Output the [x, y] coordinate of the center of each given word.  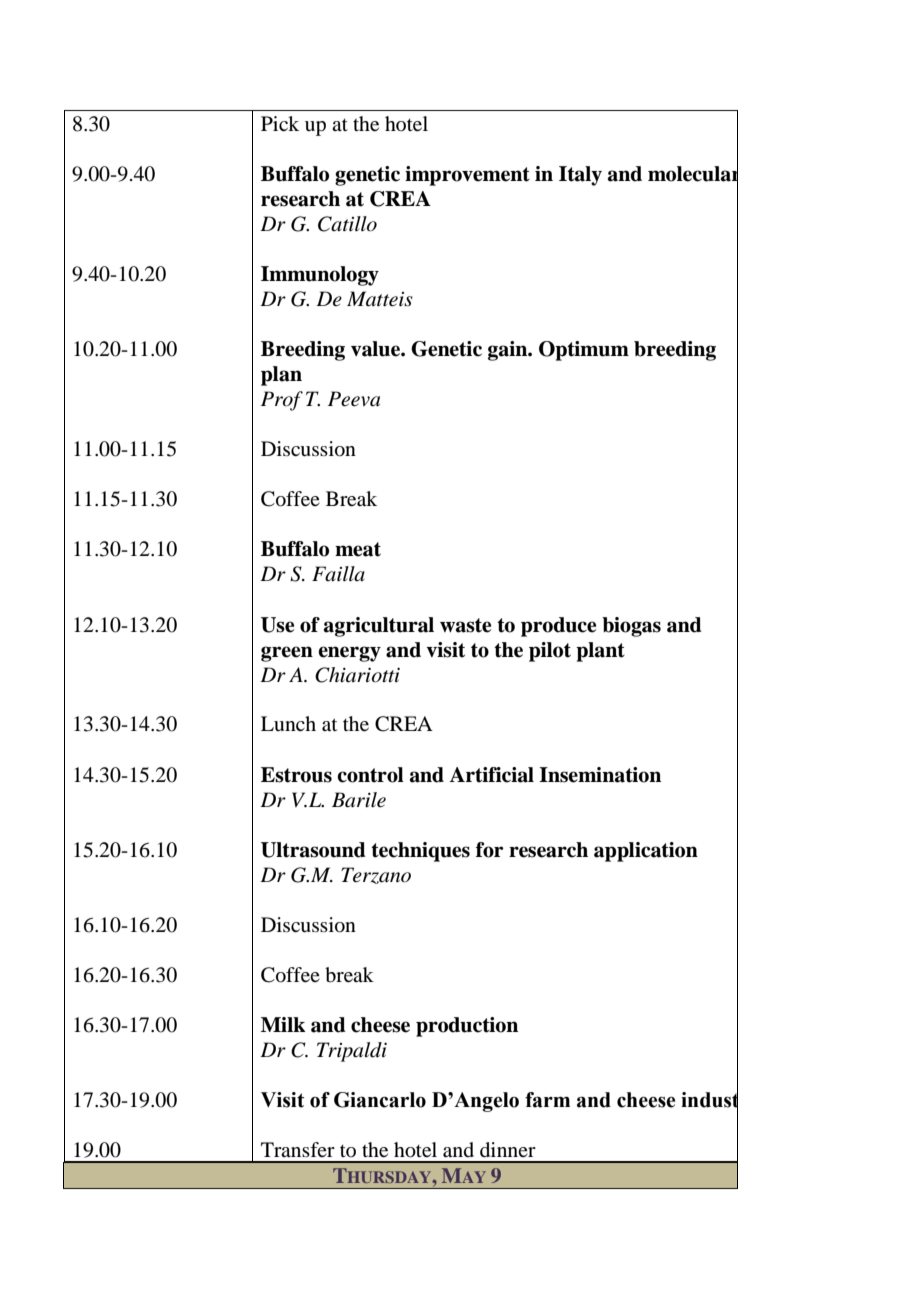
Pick [280, 123]
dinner [508, 1150]
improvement [467, 176]
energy [349, 654]
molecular [693, 174]
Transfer [298, 1149]
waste [465, 625]
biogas [631, 627]
